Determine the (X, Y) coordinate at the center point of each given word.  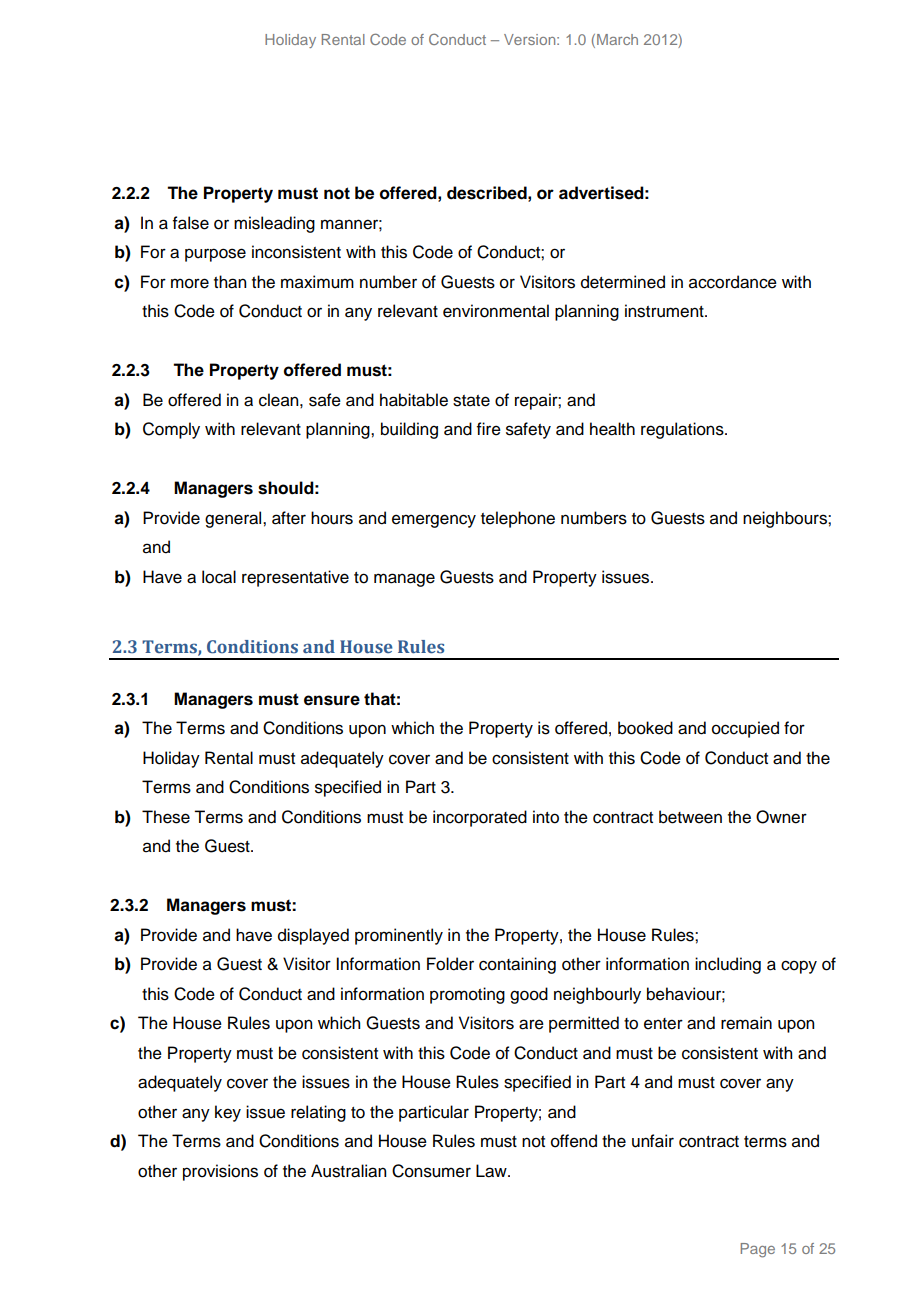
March (617, 39)
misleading (274, 224)
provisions (220, 1172)
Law (492, 1171)
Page (758, 1250)
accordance (733, 282)
